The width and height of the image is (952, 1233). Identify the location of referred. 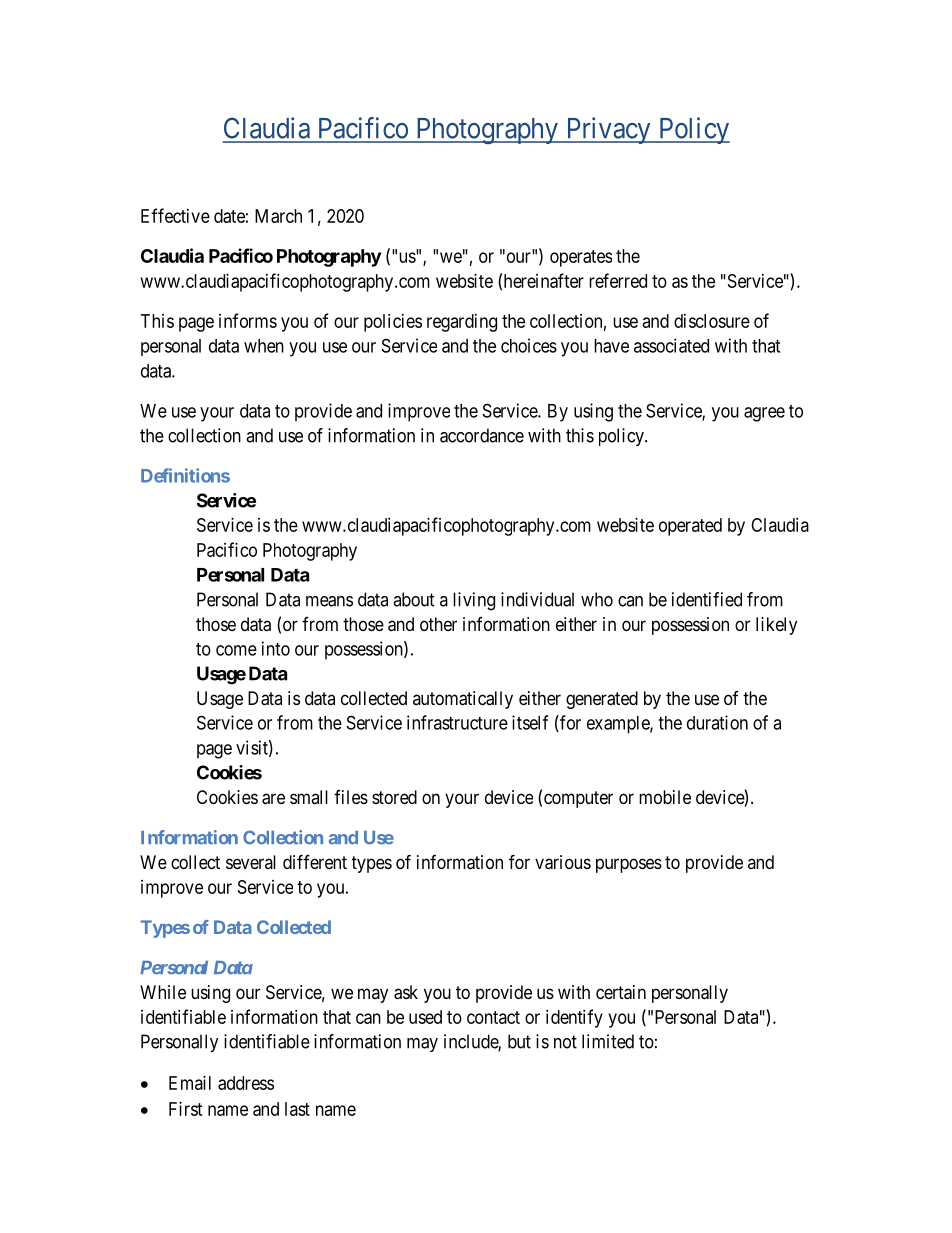
(618, 280).
